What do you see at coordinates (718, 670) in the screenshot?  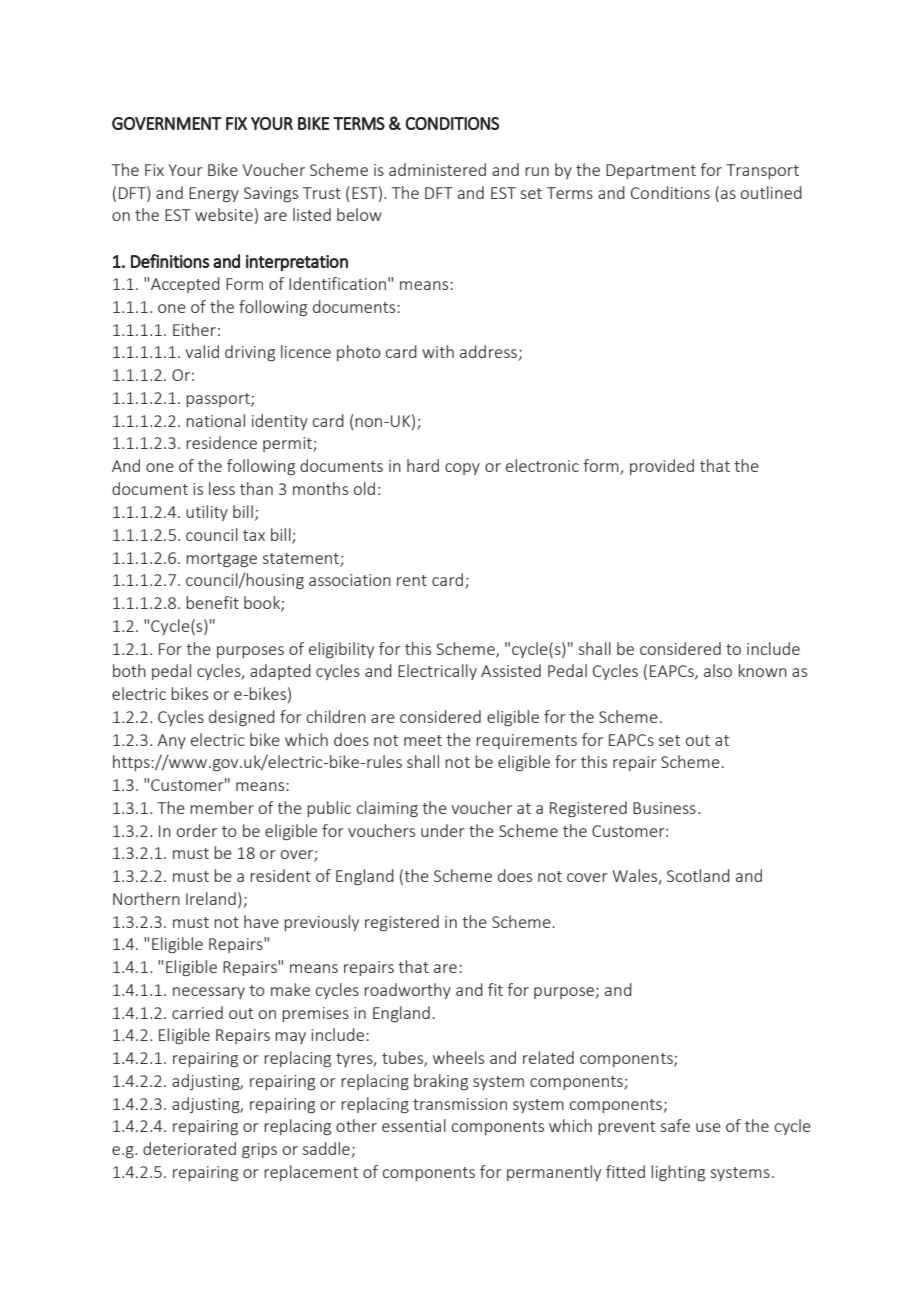 I see `also` at bounding box center [718, 670].
